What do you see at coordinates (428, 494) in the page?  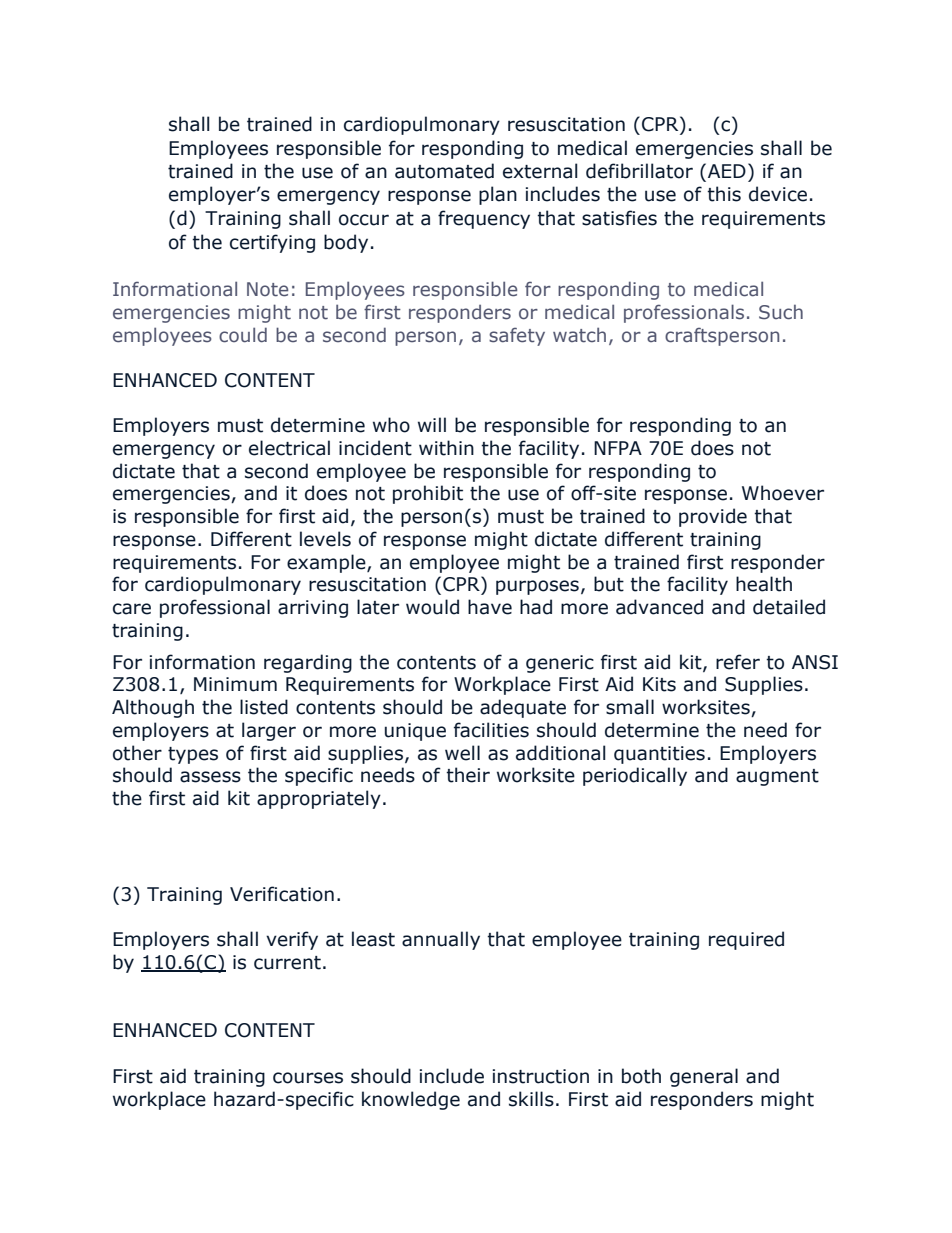 I see `prohibit` at bounding box center [428, 494].
